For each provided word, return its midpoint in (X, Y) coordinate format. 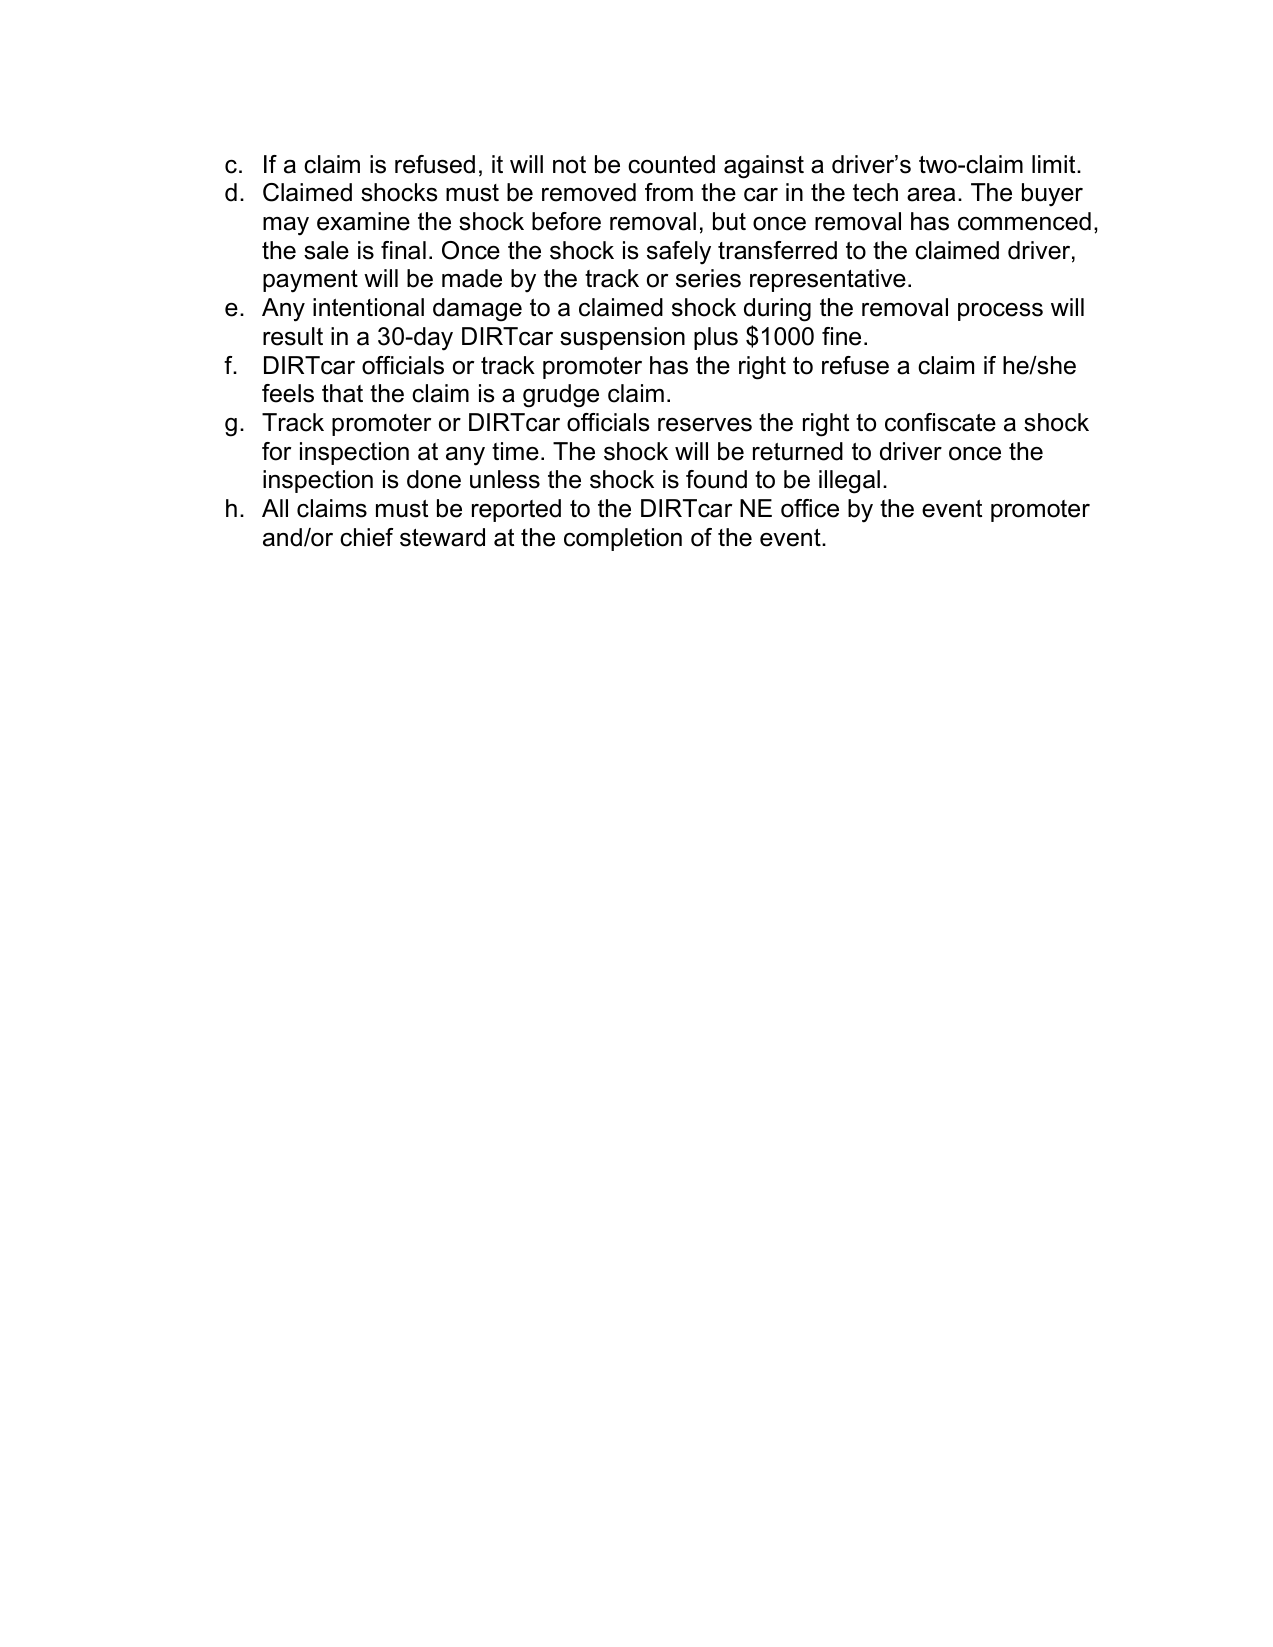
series (708, 278)
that (342, 393)
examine (363, 221)
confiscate (940, 422)
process (1000, 312)
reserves (705, 425)
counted (671, 164)
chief (366, 537)
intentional (368, 307)
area (931, 195)
